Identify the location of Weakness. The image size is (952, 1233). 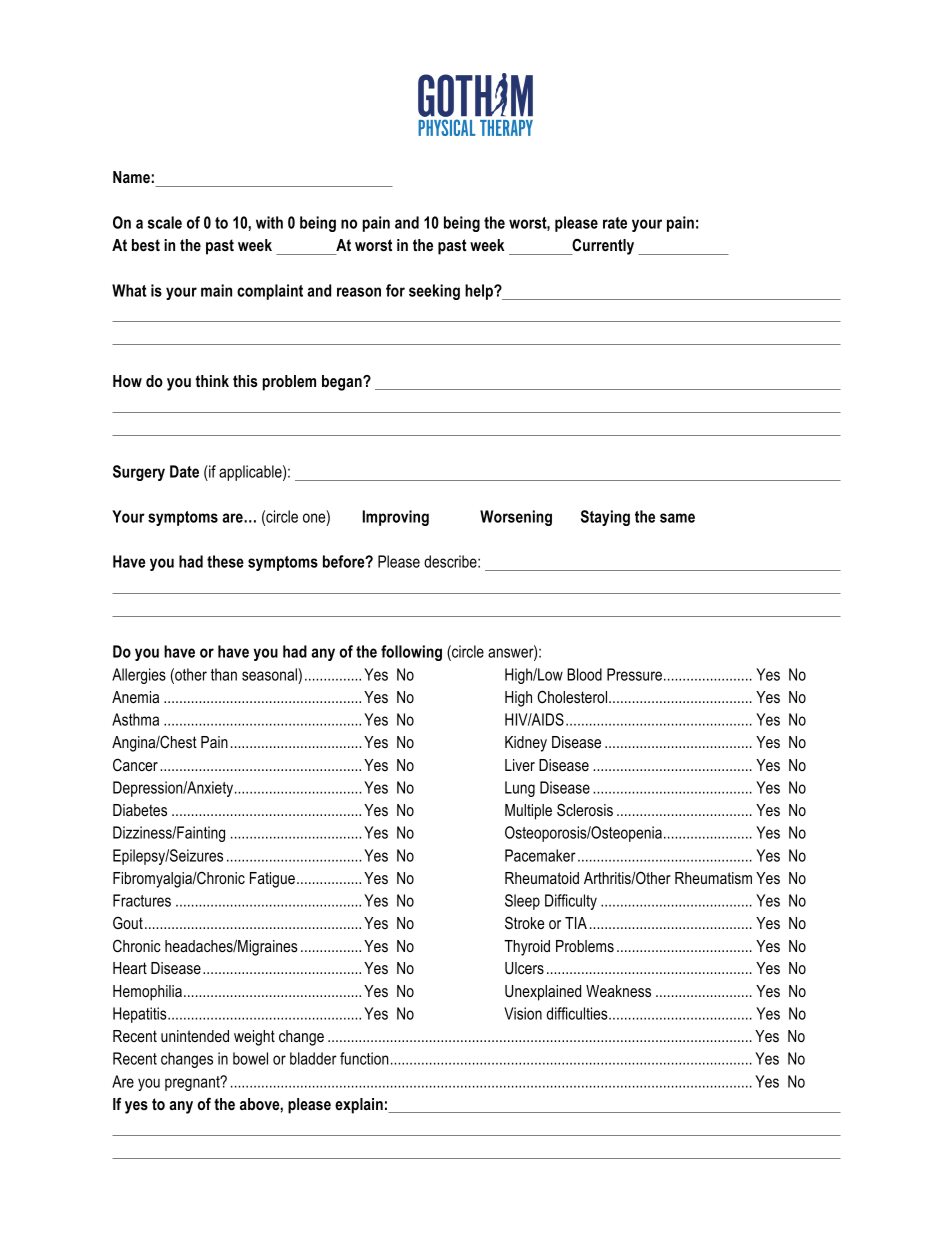
(618, 991).
